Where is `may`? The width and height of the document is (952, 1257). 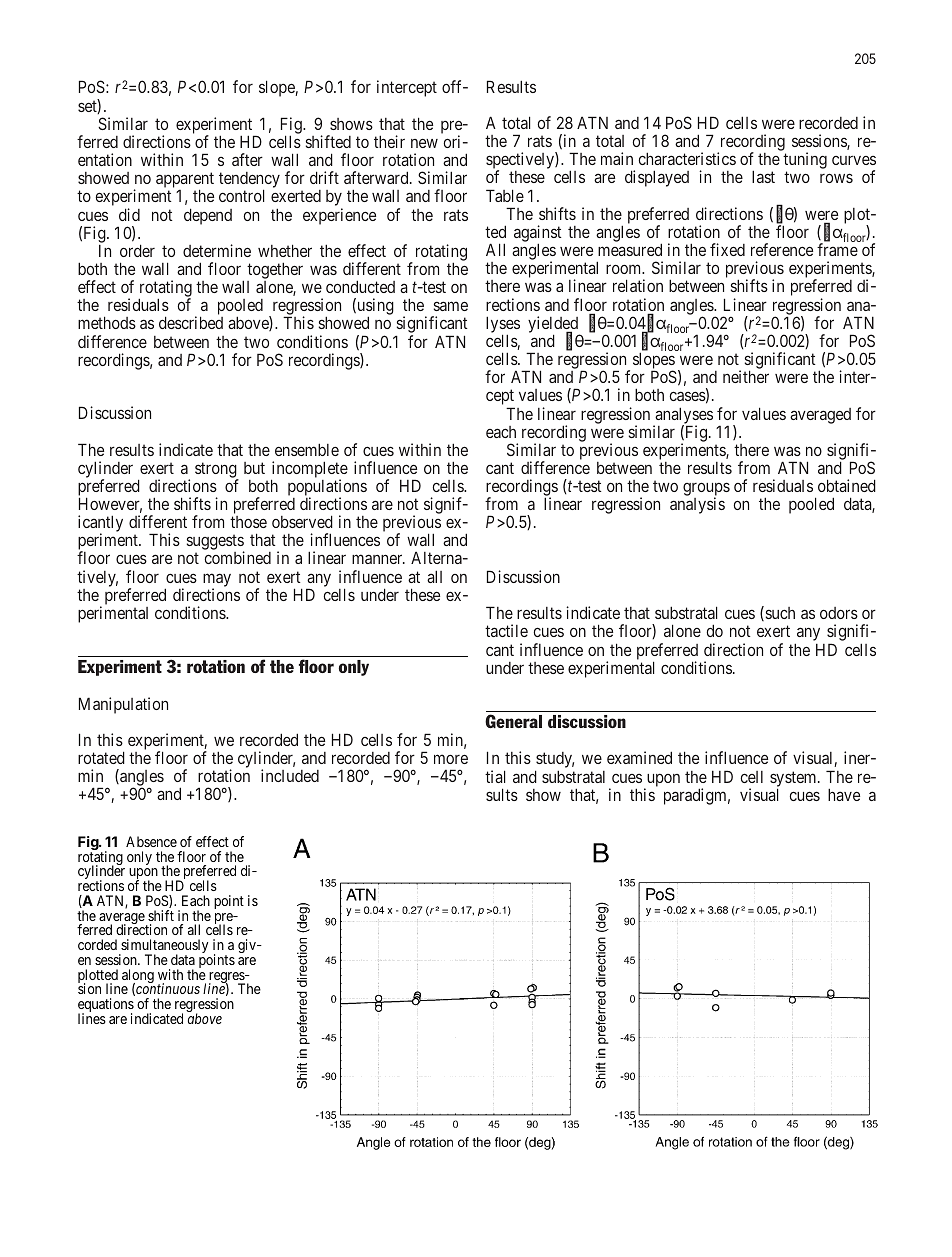
may is located at coordinates (217, 581).
